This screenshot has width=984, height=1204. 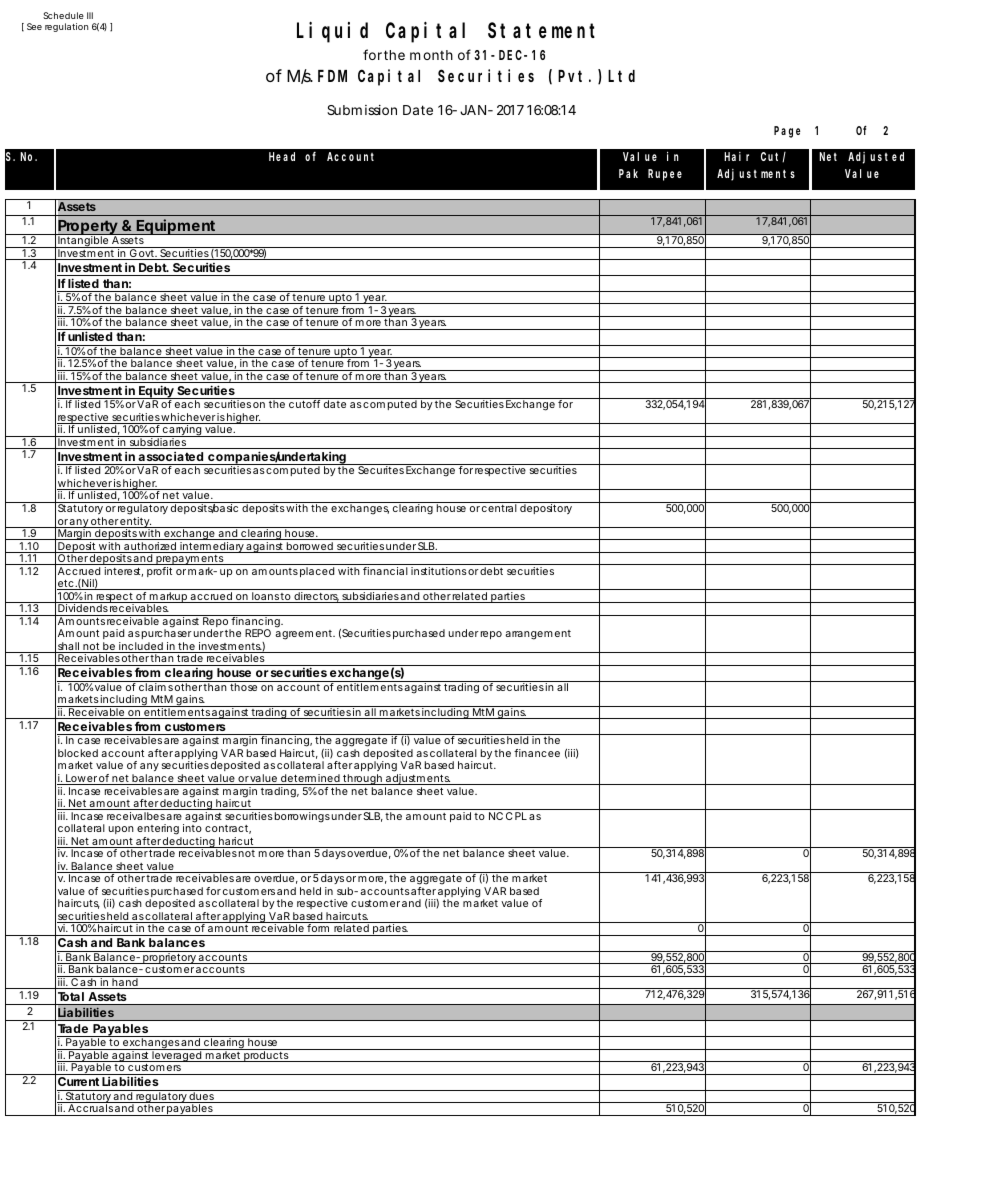 I want to click on Adjusted, so click(x=876, y=158).
